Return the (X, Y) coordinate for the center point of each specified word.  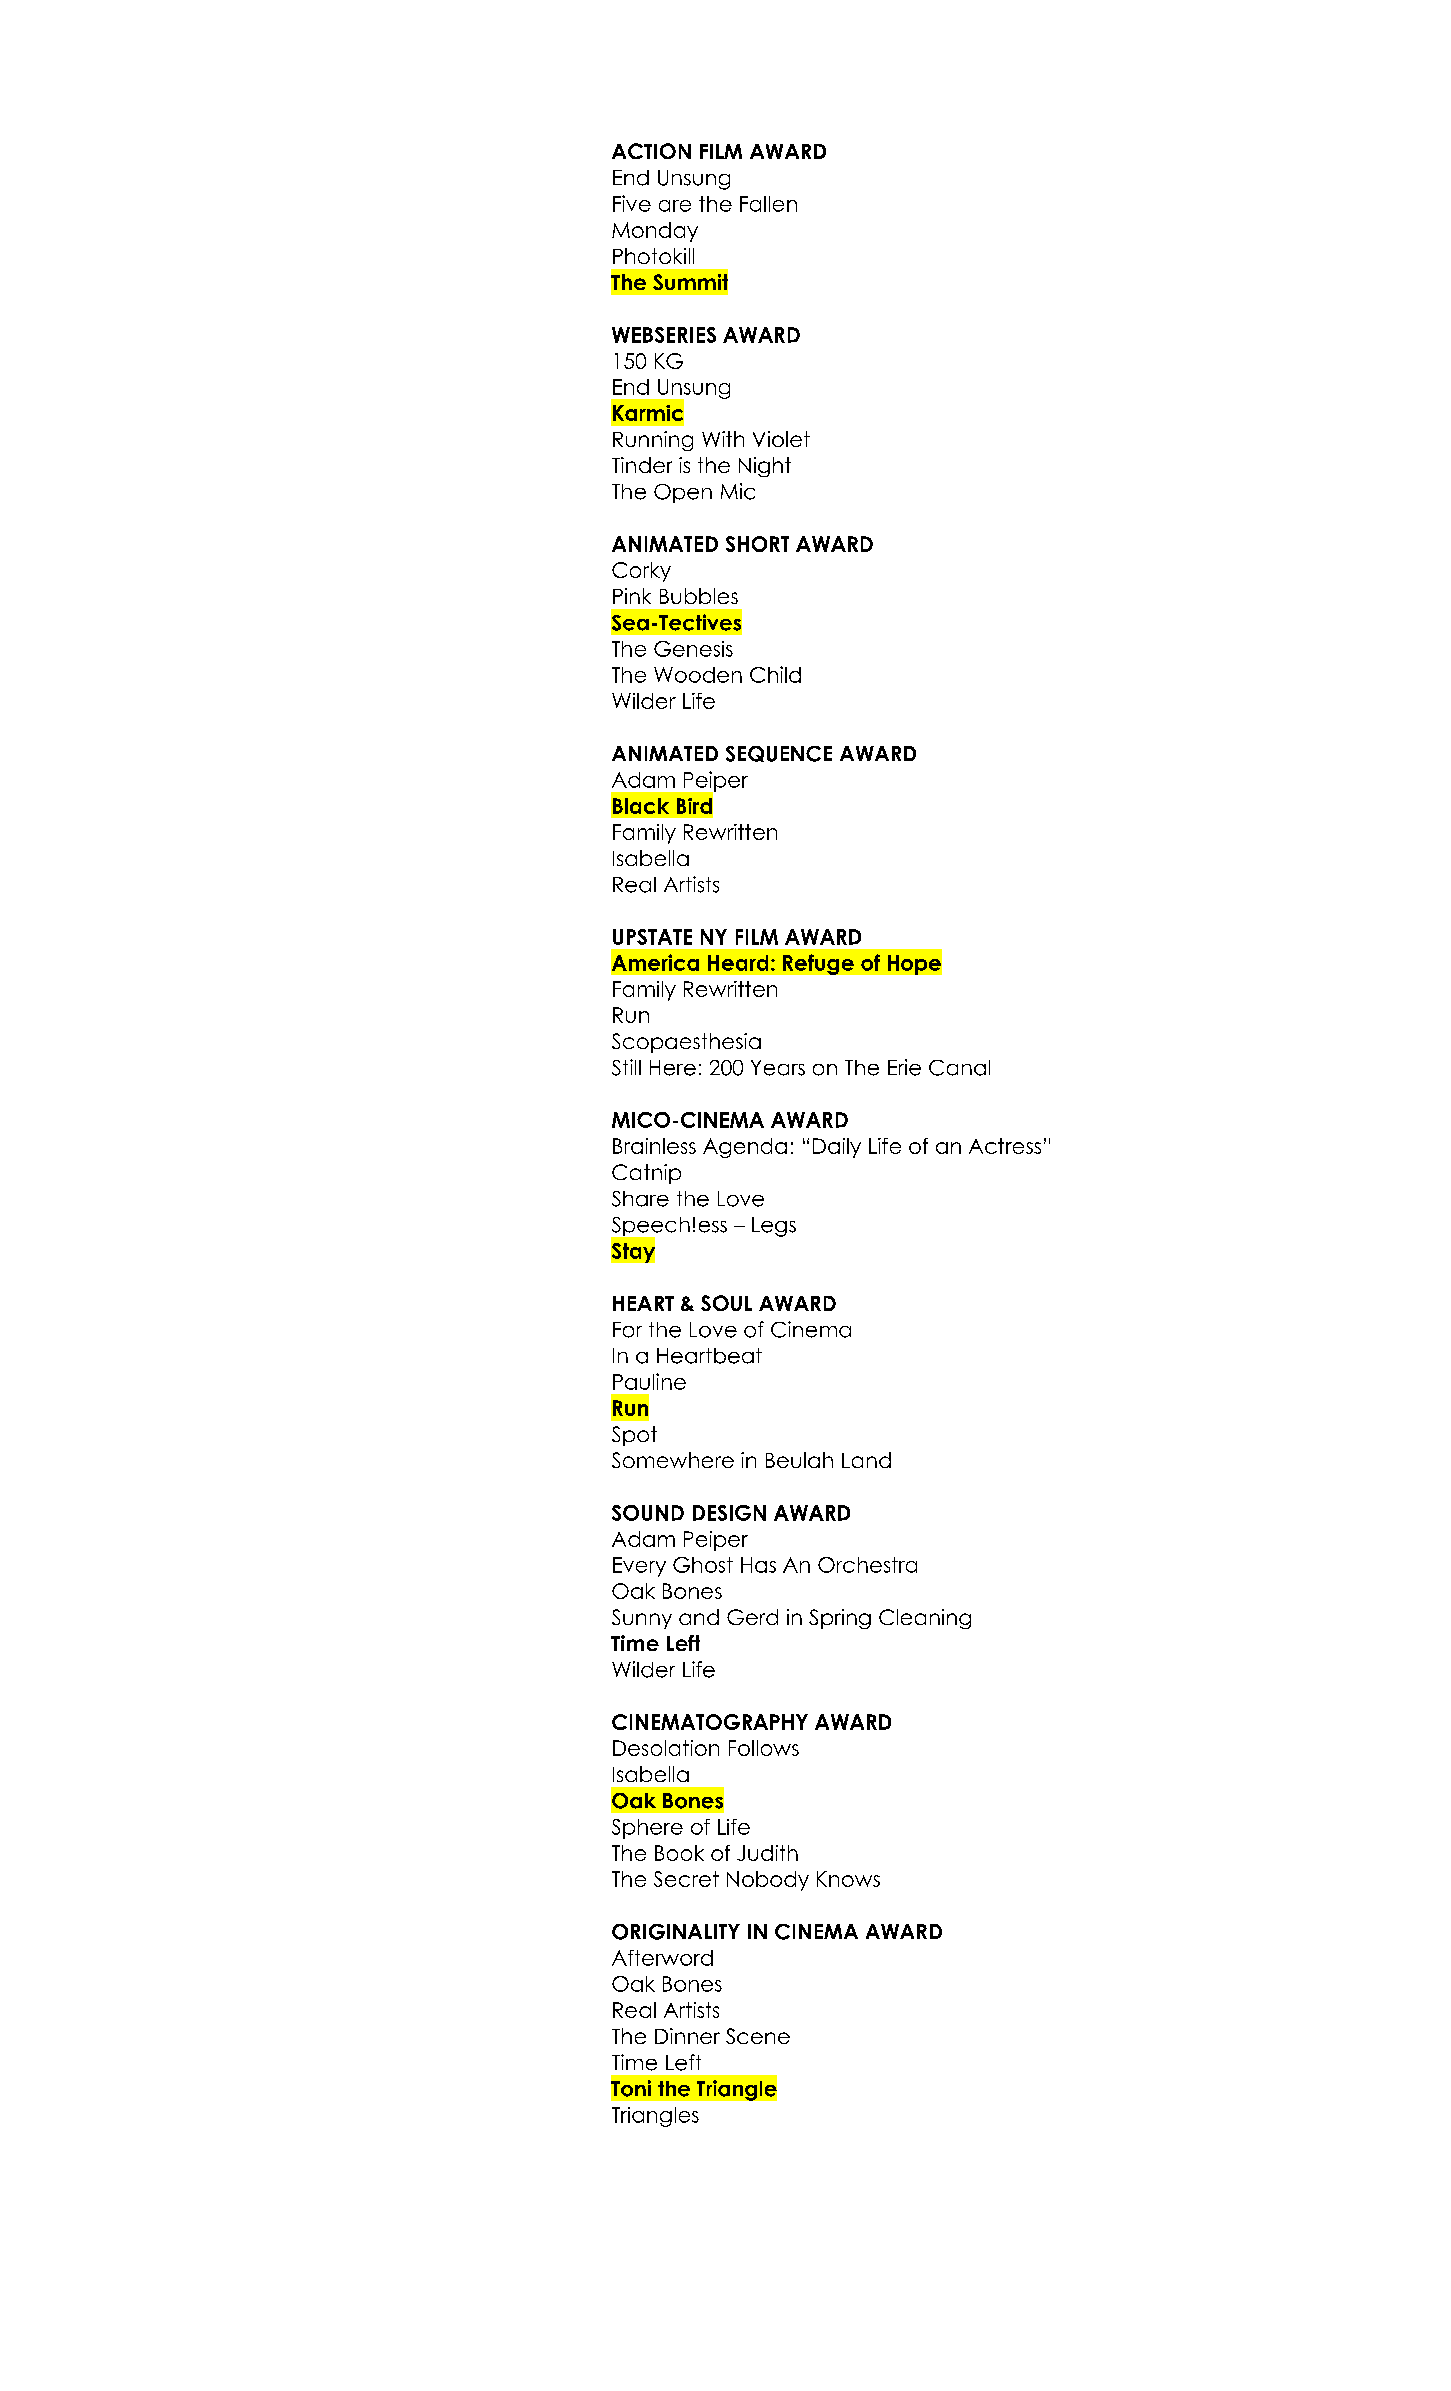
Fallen (768, 204)
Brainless (654, 1146)
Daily (837, 1148)
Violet (781, 439)
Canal (959, 1068)
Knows (848, 1879)
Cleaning (925, 1619)
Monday (655, 232)
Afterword (662, 1958)
